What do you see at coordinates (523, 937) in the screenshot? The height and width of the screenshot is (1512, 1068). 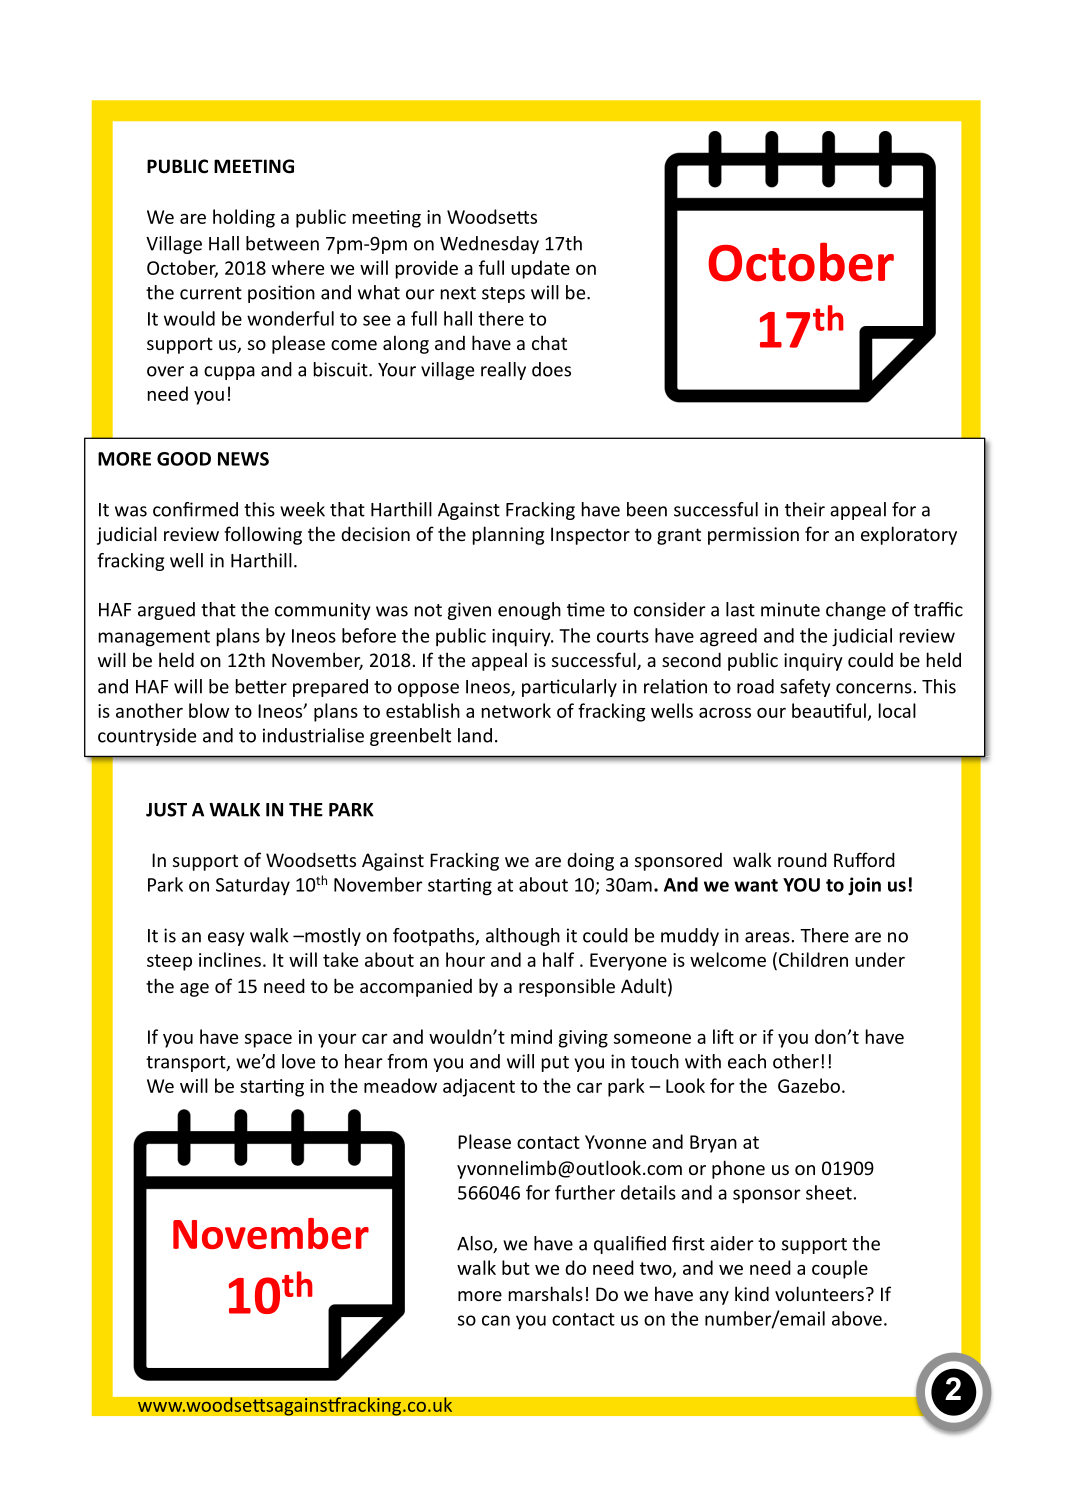 I see `although` at bounding box center [523, 937].
